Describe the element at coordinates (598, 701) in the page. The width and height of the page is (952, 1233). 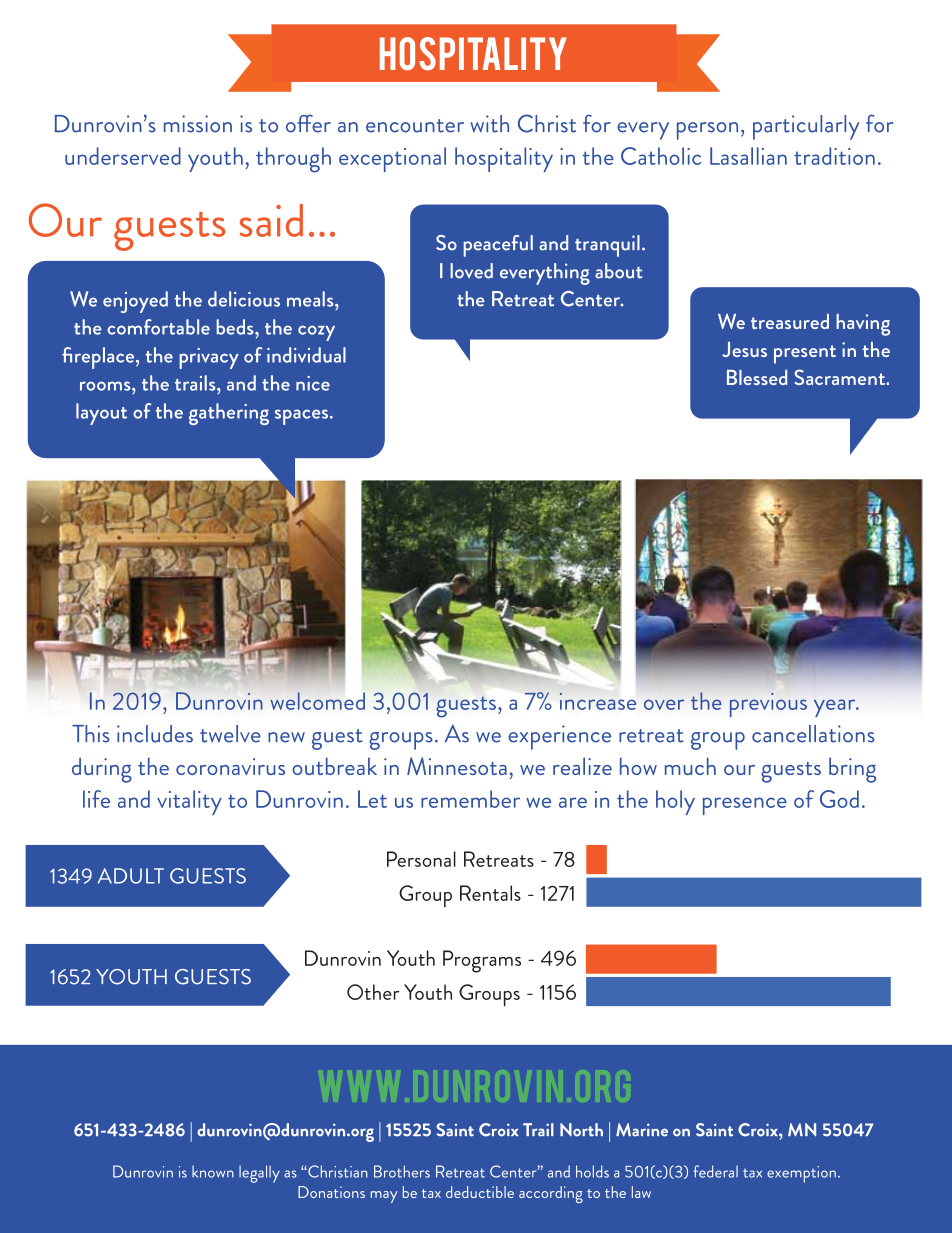
I see `increase` at that location.
